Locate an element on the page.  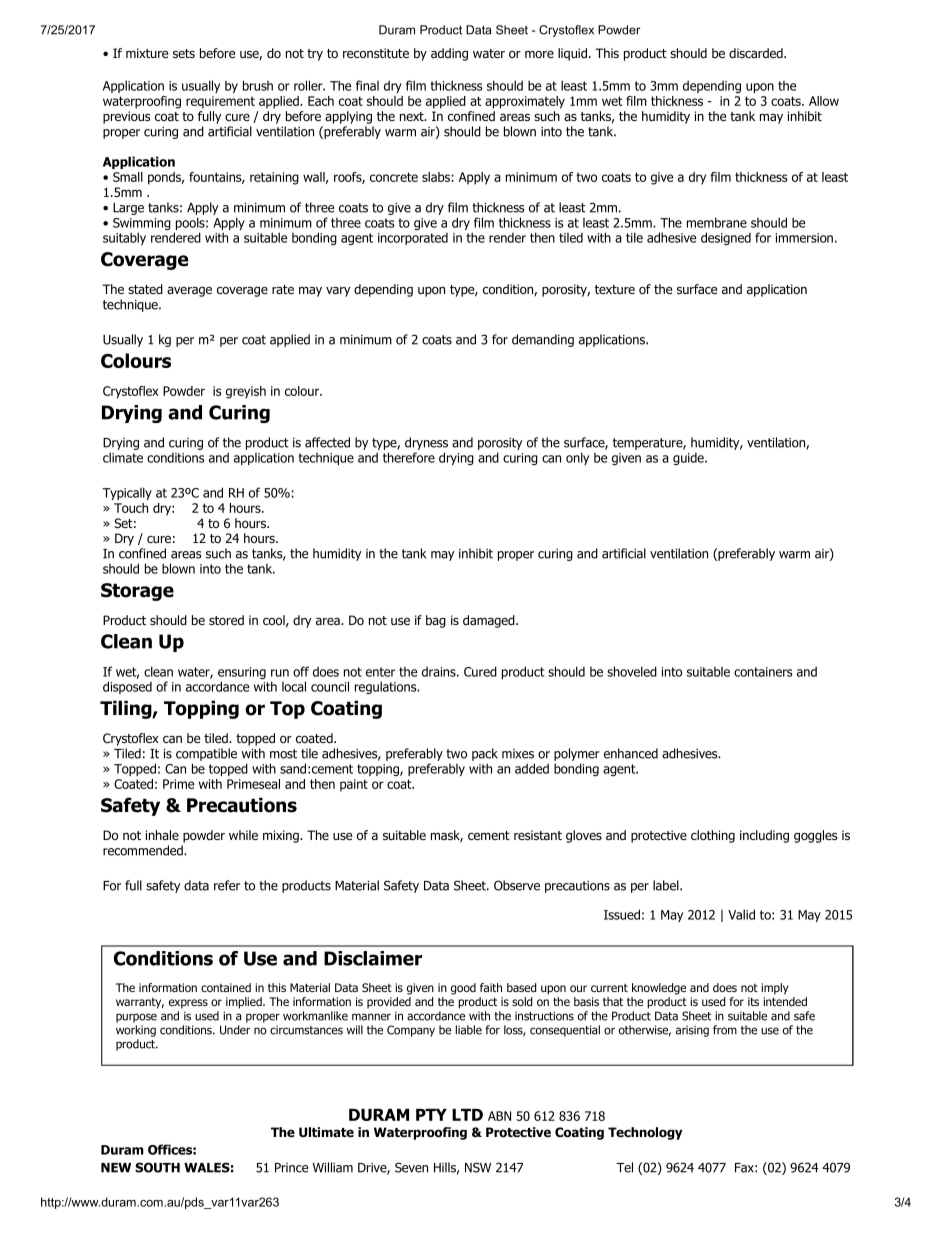
compatible is located at coordinates (206, 754).
